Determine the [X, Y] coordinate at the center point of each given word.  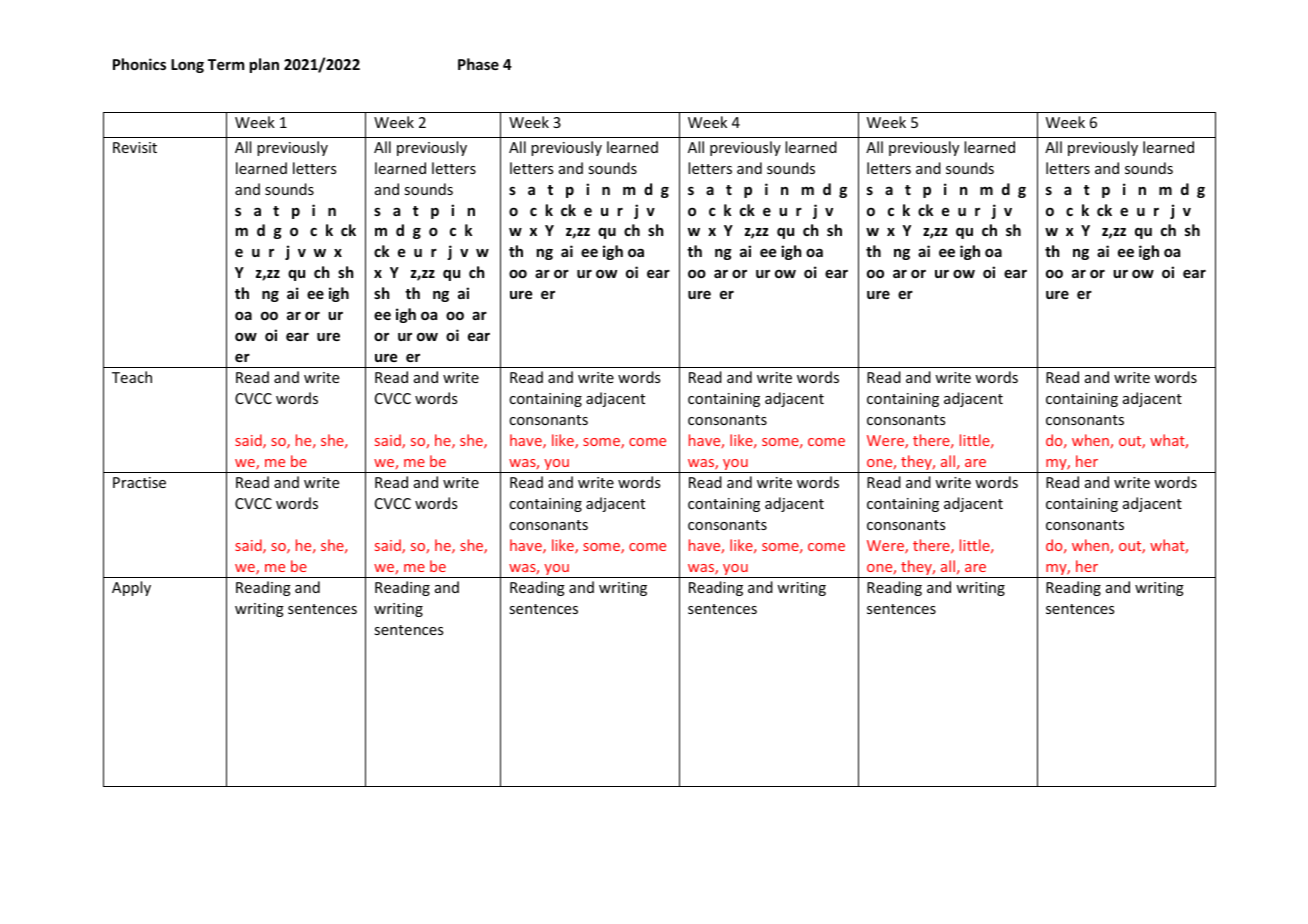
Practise [139, 482]
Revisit [135, 147]
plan [264, 65]
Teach [132, 377]
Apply [131, 588]
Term [226, 64]
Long [187, 66]
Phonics [139, 64]
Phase [478, 64]
